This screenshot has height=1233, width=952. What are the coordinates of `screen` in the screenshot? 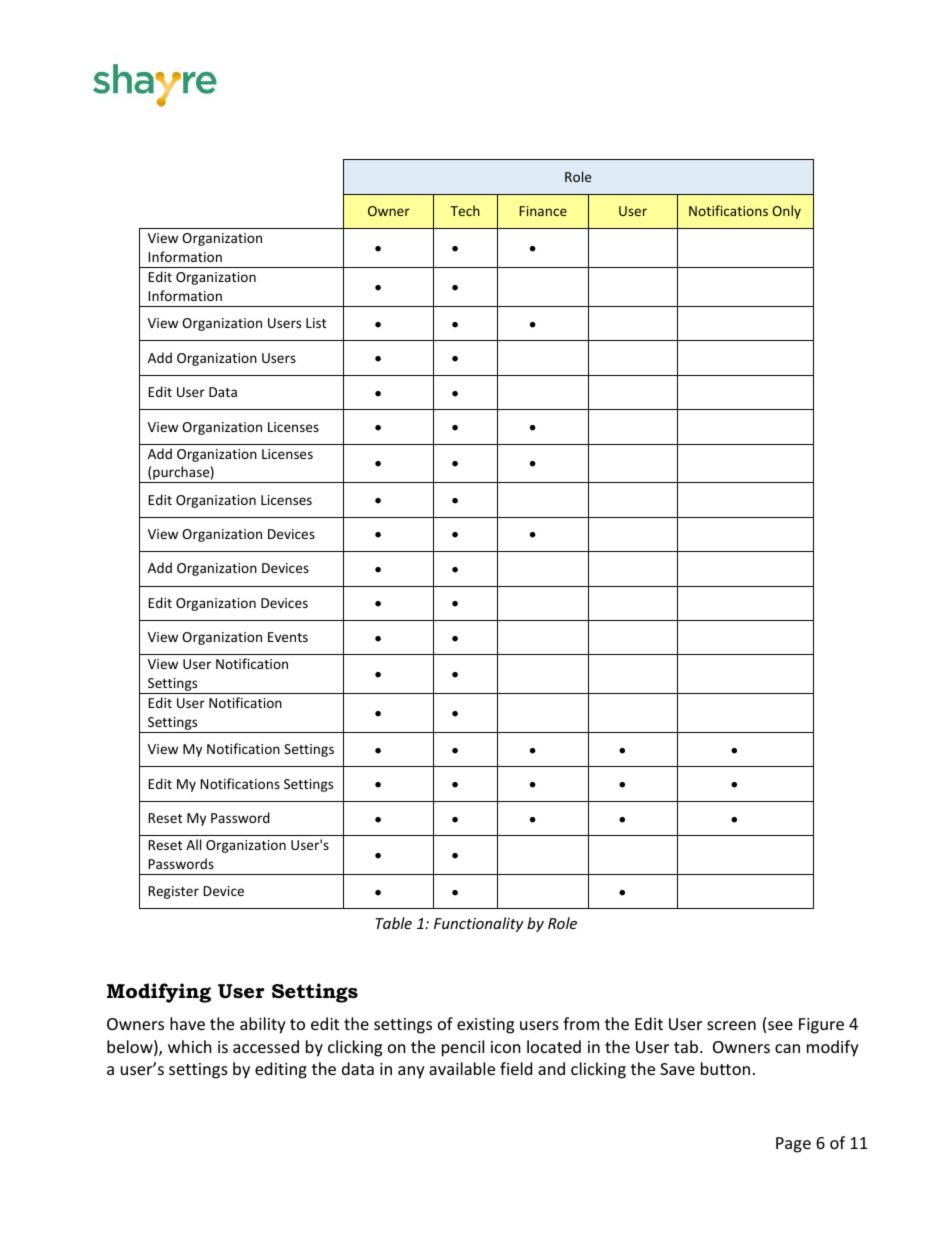 It's located at (731, 1025).
